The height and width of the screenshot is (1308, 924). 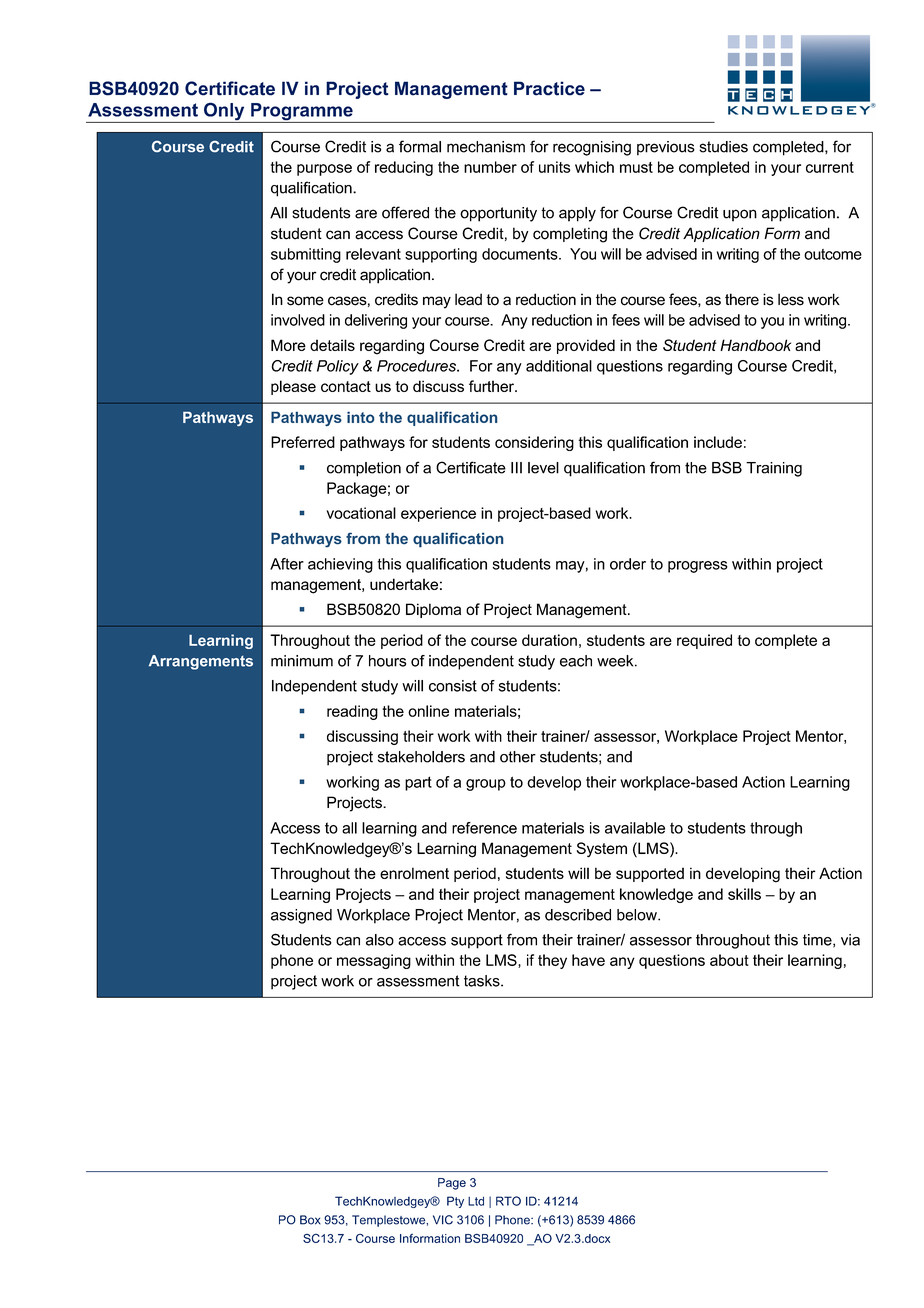 What do you see at coordinates (301, 916) in the screenshot?
I see `assigned` at bounding box center [301, 916].
